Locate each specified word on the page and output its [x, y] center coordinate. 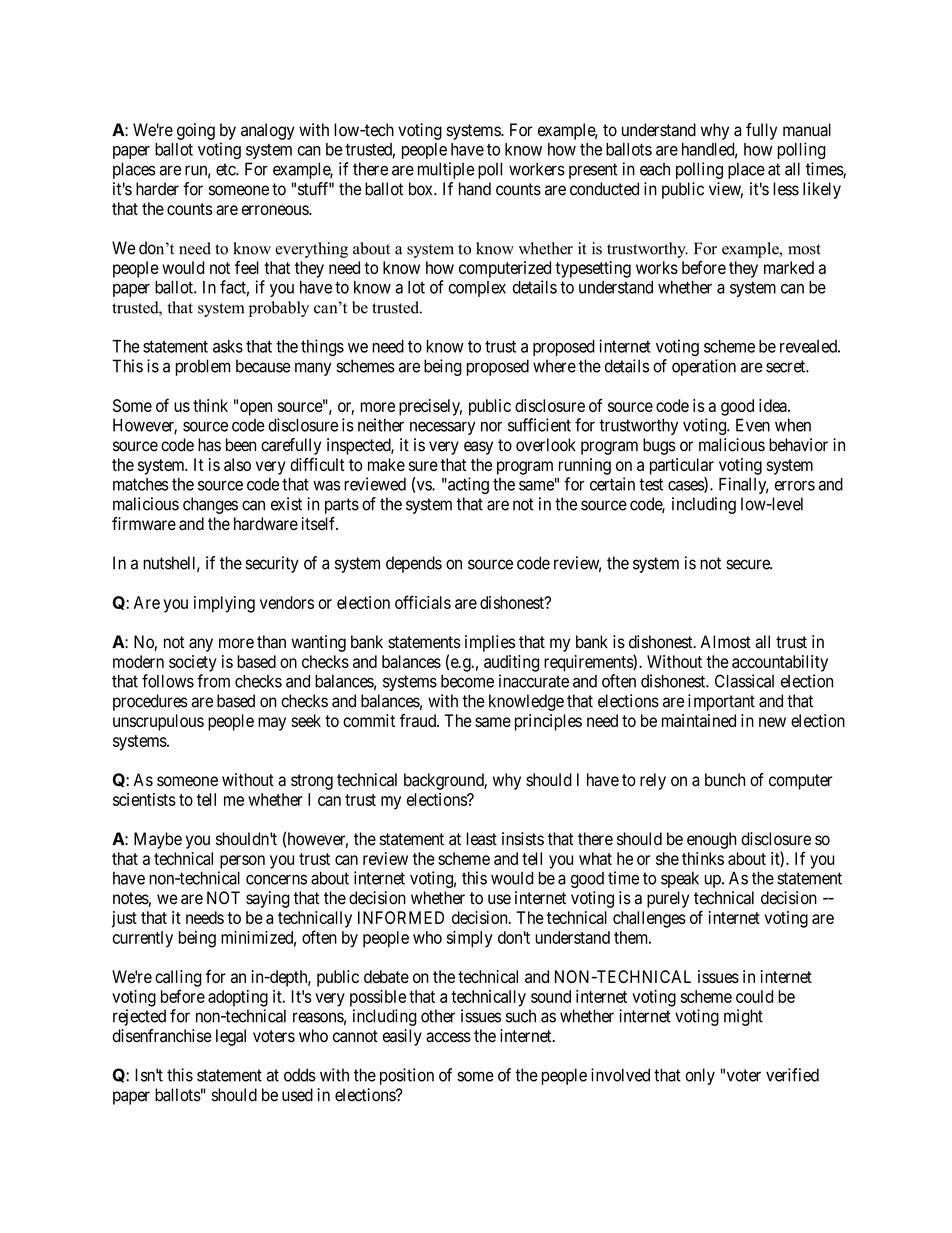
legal [231, 1037]
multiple [446, 170]
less [786, 189]
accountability [780, 663]
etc [226, 169]
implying [224, 604]
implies [490, 643]
